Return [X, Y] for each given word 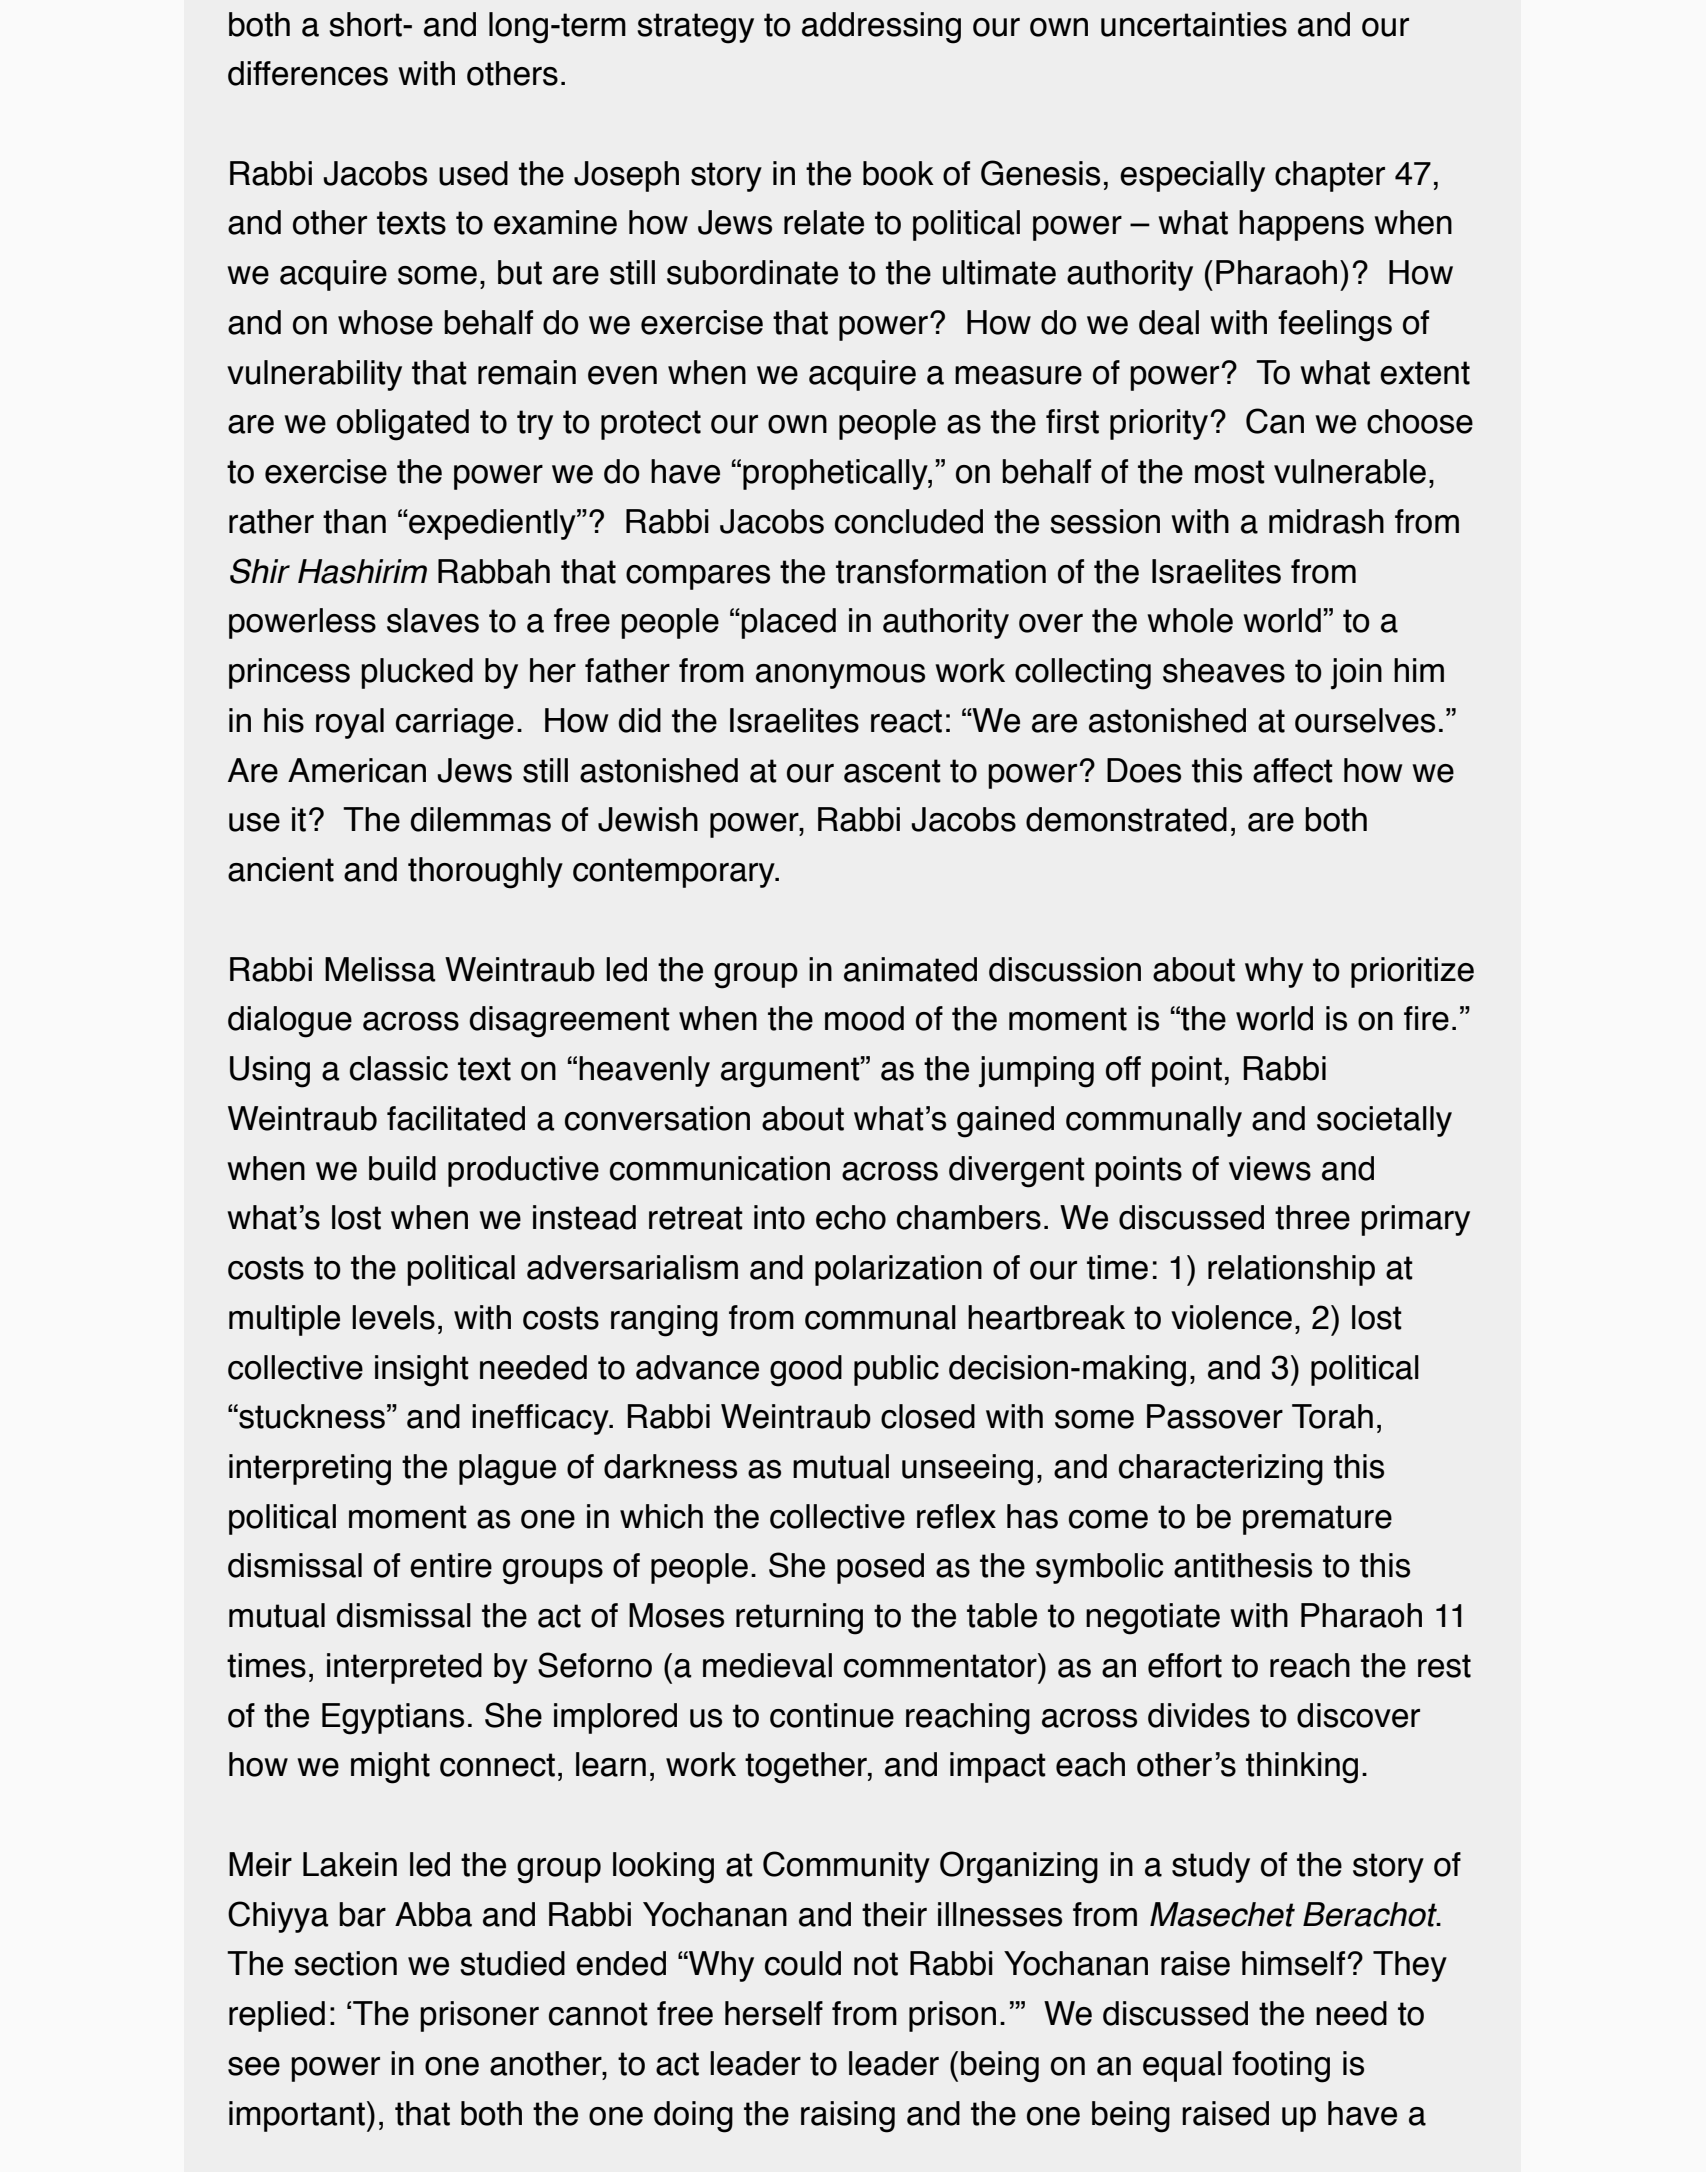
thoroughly [485, 873]
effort [1185, 1665]
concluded [909, 521]
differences [308, 73]
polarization [898, 1270]
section [345, 1963]
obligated [403, 425]
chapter [1330, 176]
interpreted [404, 1668]
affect [1293, 770]
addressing [881, 28]
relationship [1291, 1270]
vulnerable [1350, 471]
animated [910, 969]
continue [832, 1715]
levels [393, 1317]
